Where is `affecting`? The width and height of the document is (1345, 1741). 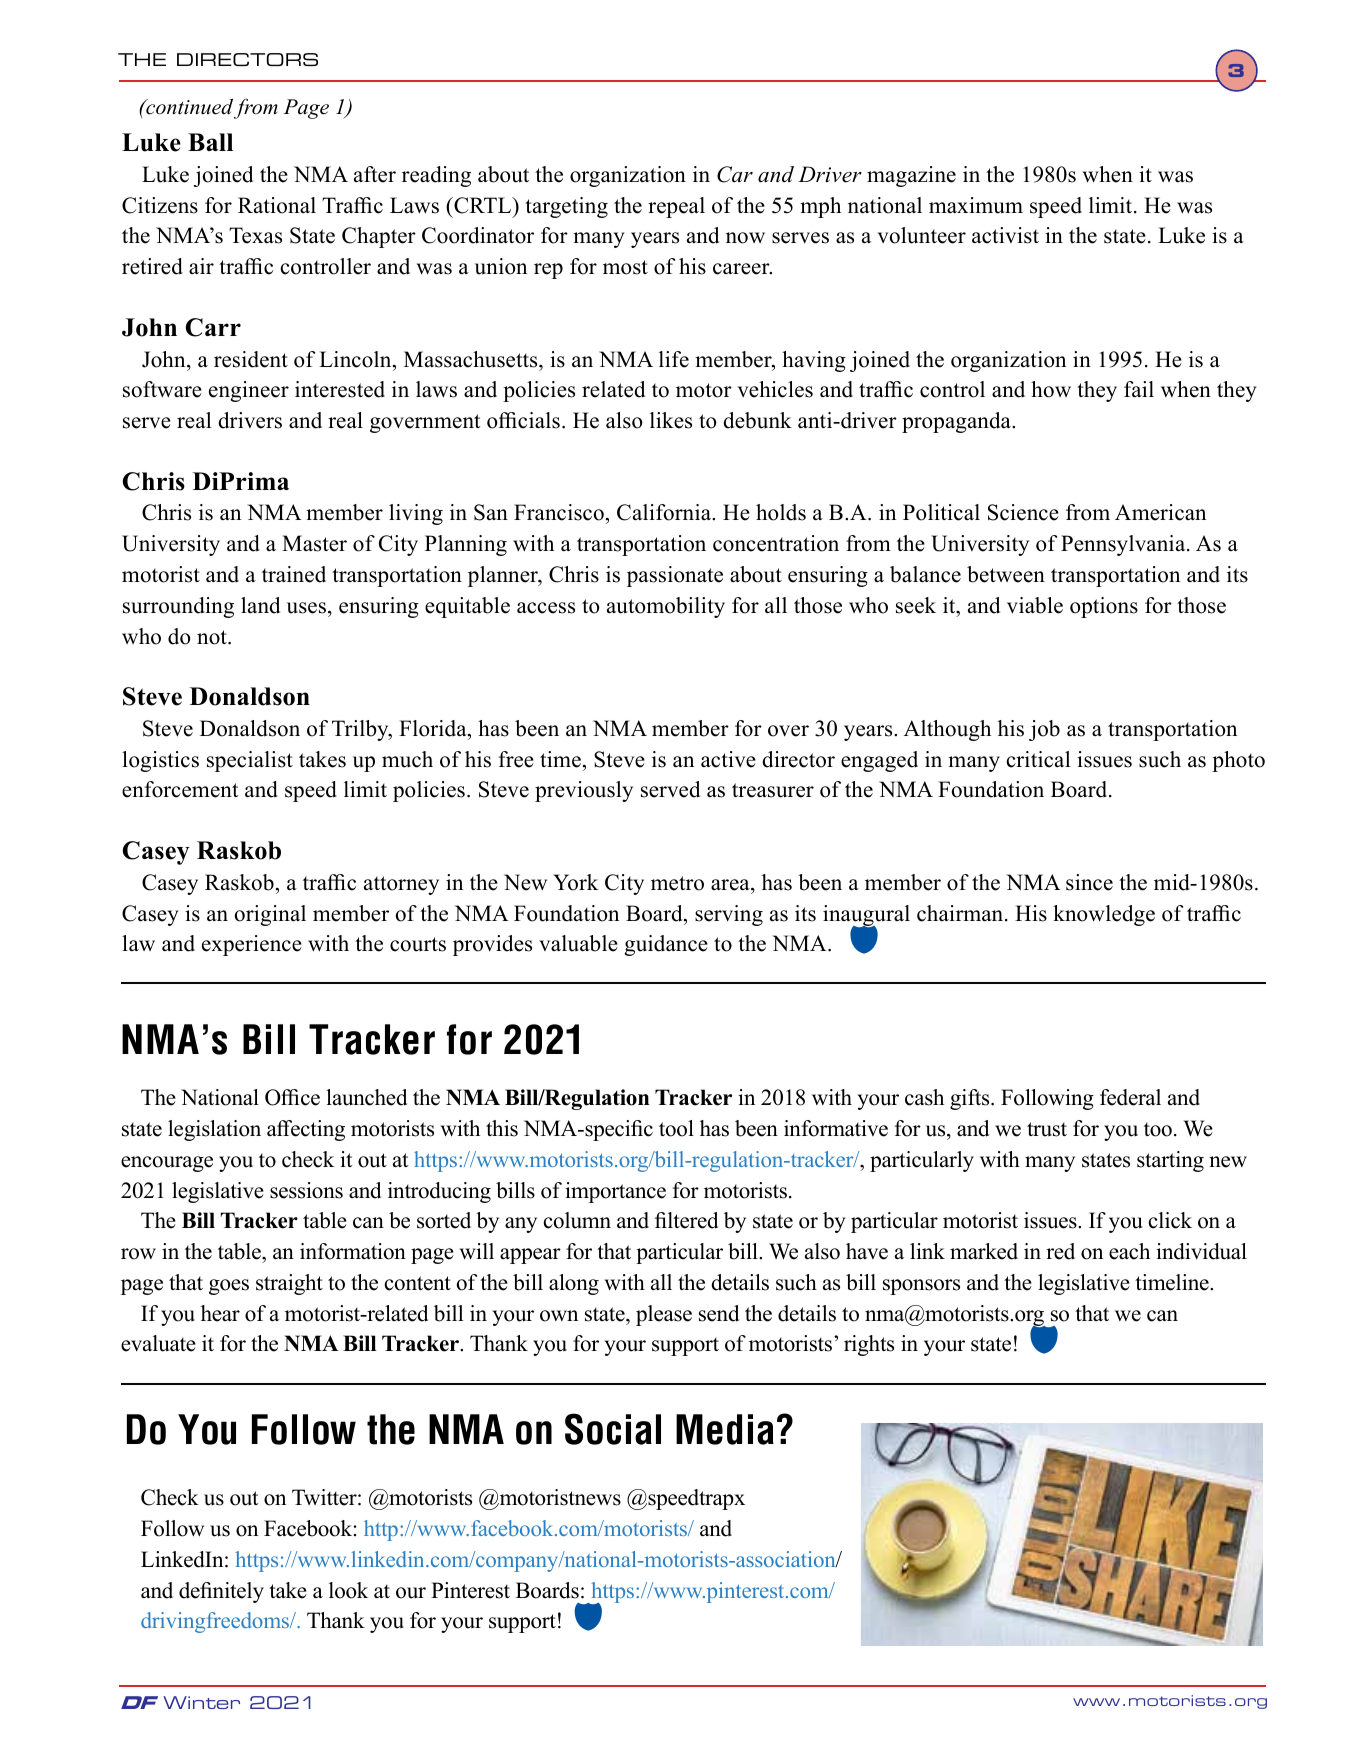 affecting is located at coordinates (306, 1130).
